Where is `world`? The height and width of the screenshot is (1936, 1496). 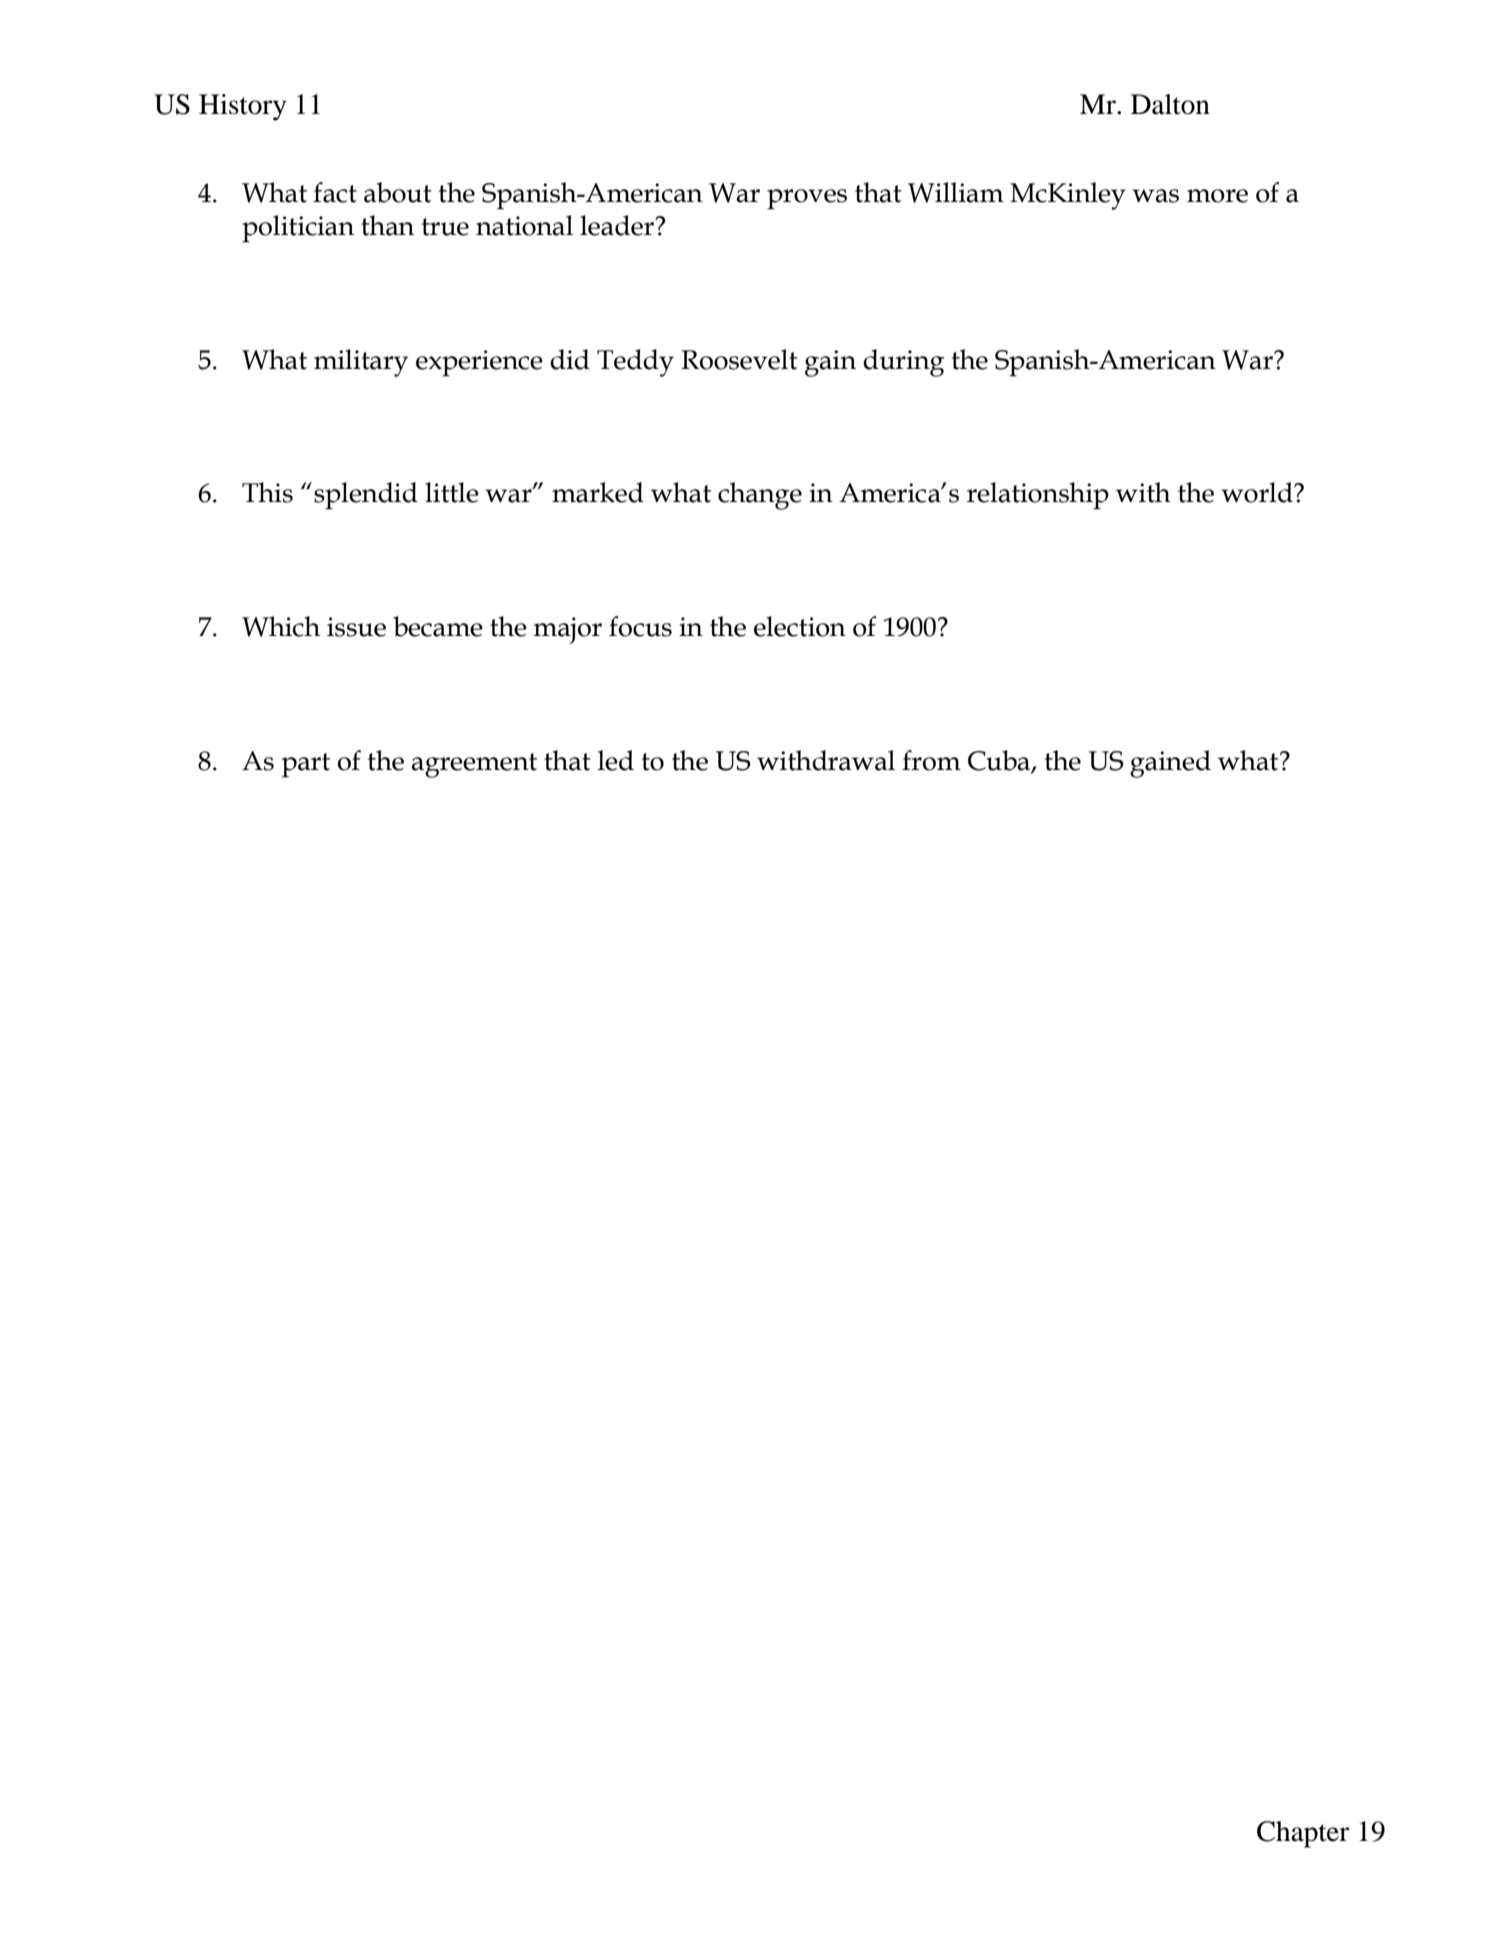 world is located at coordinates (1258, 492).
